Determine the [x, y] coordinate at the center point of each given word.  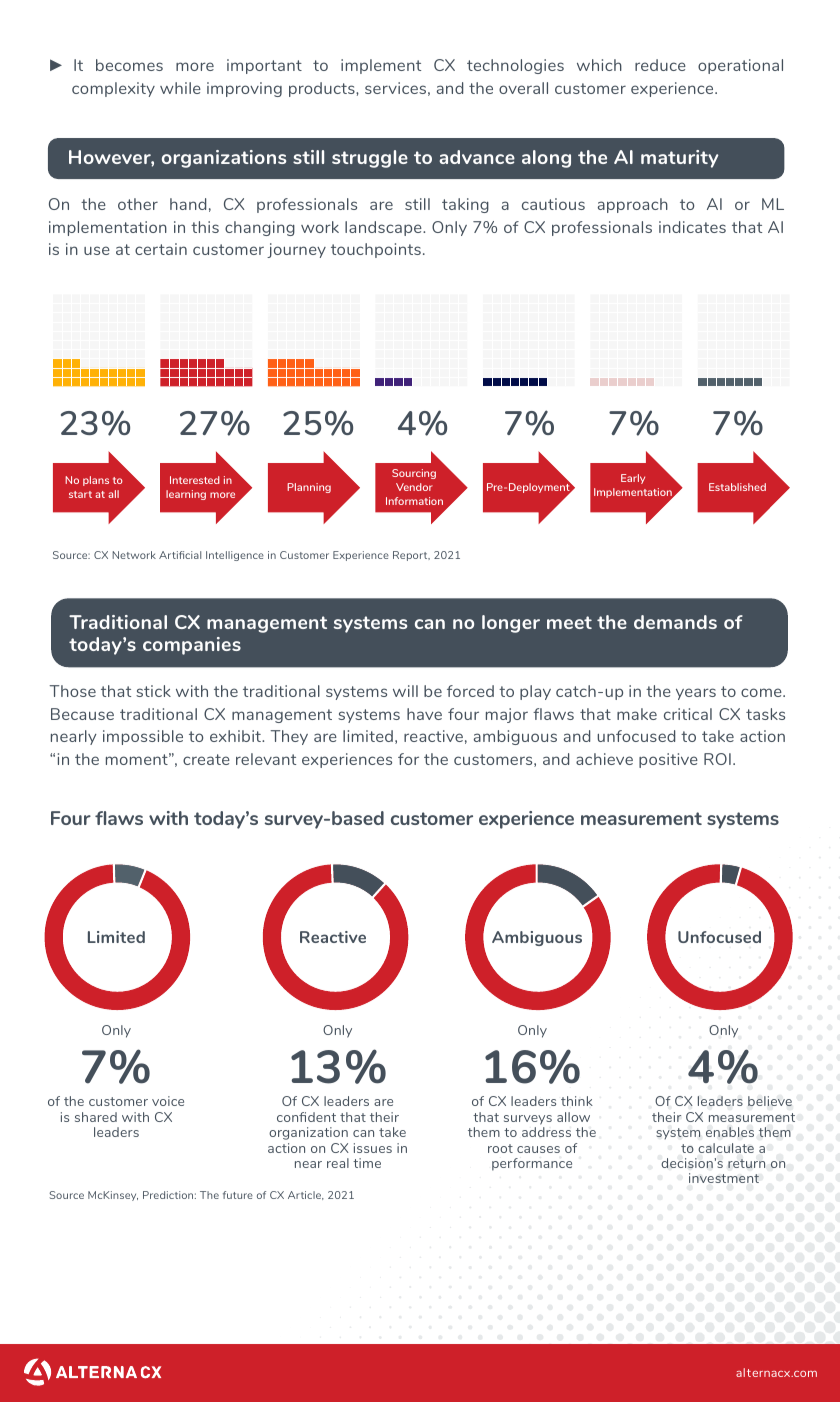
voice [168, 1101]
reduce [660, 65]
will [405, 691]
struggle [370, 159]
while [180, 88]
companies [192, 646]
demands [675, 622]
